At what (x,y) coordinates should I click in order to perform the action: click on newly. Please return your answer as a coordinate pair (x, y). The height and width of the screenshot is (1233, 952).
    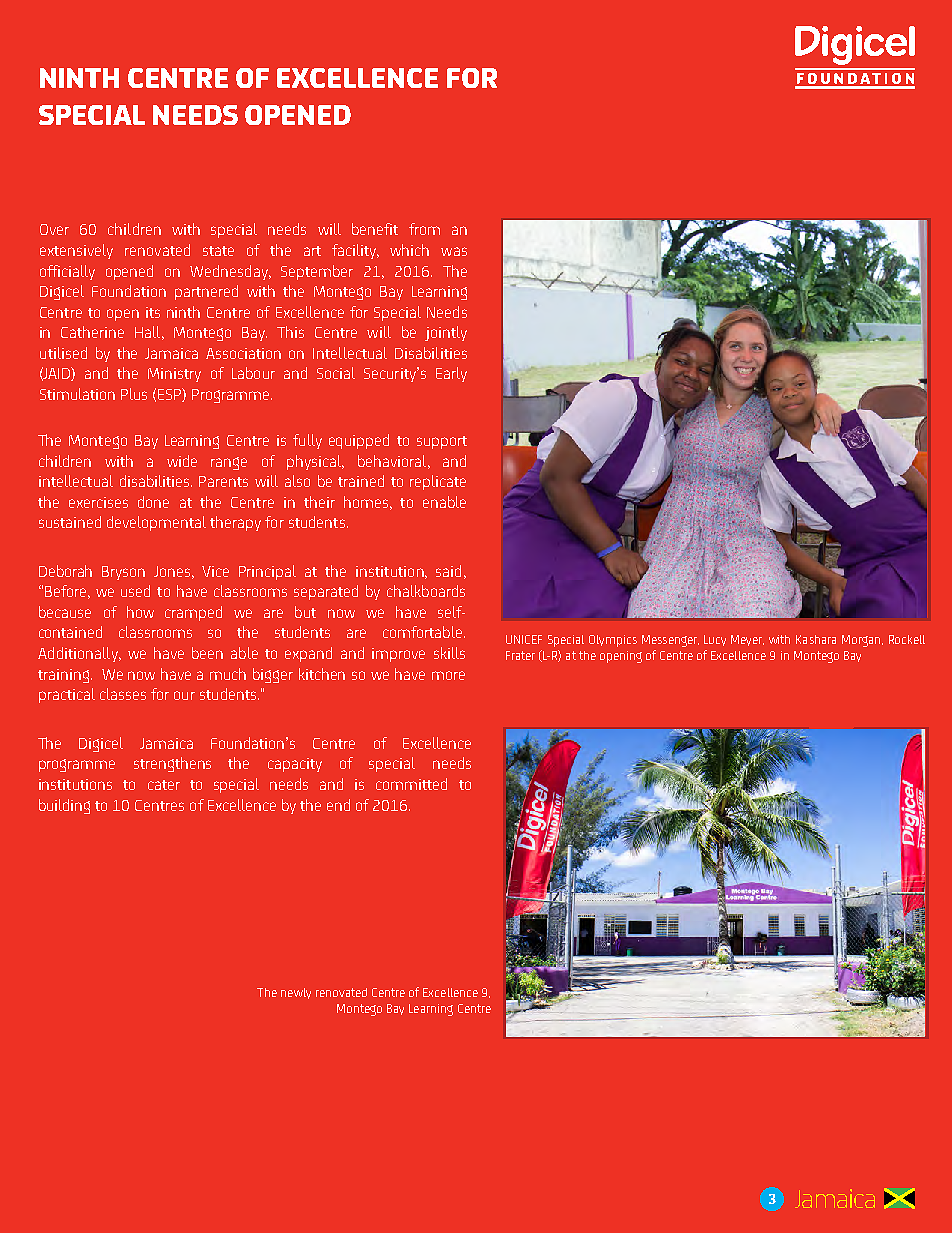
    Looking at the image, I should click on (296, 993).
